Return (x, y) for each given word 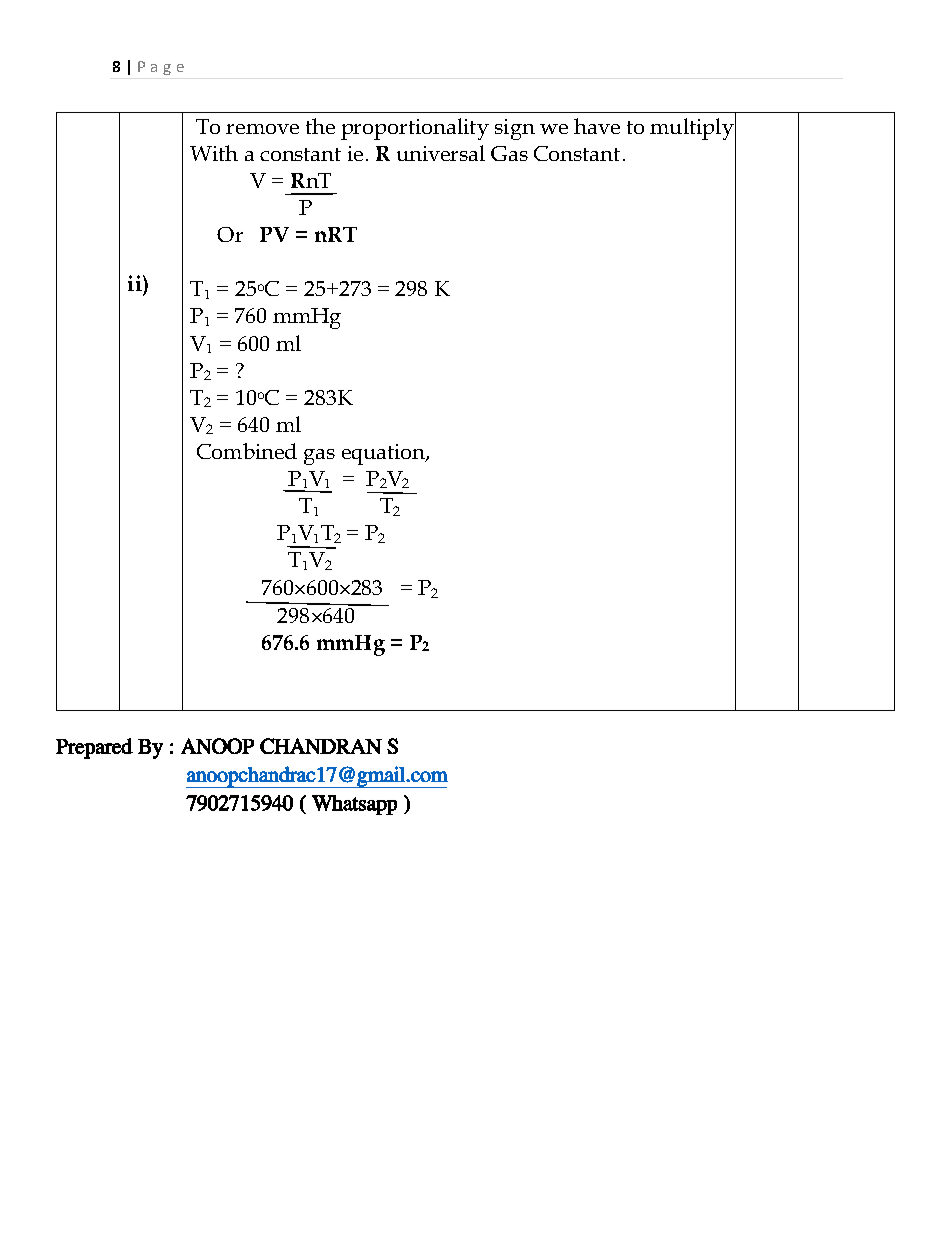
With (214, 153)
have (597, 126)
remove (262, 129)
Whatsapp (354, 805)
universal (441, 153)
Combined (247, 451)
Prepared (94, 748)
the (320, 126)
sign (515, 129)
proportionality (415, 129)
